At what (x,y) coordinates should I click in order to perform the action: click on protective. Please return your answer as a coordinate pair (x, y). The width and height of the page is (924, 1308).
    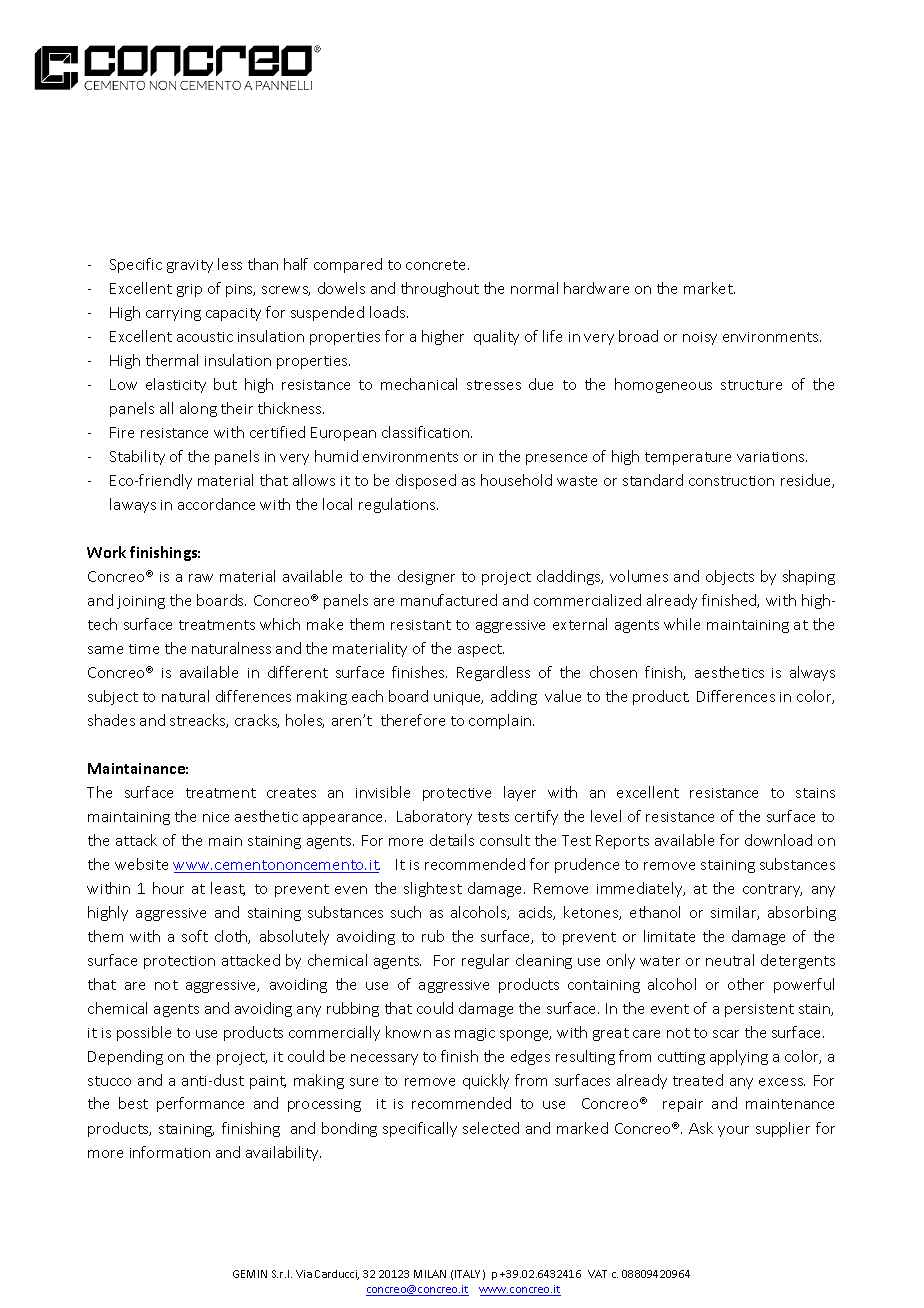
    Looking at the image, I should click on (457, 794).
